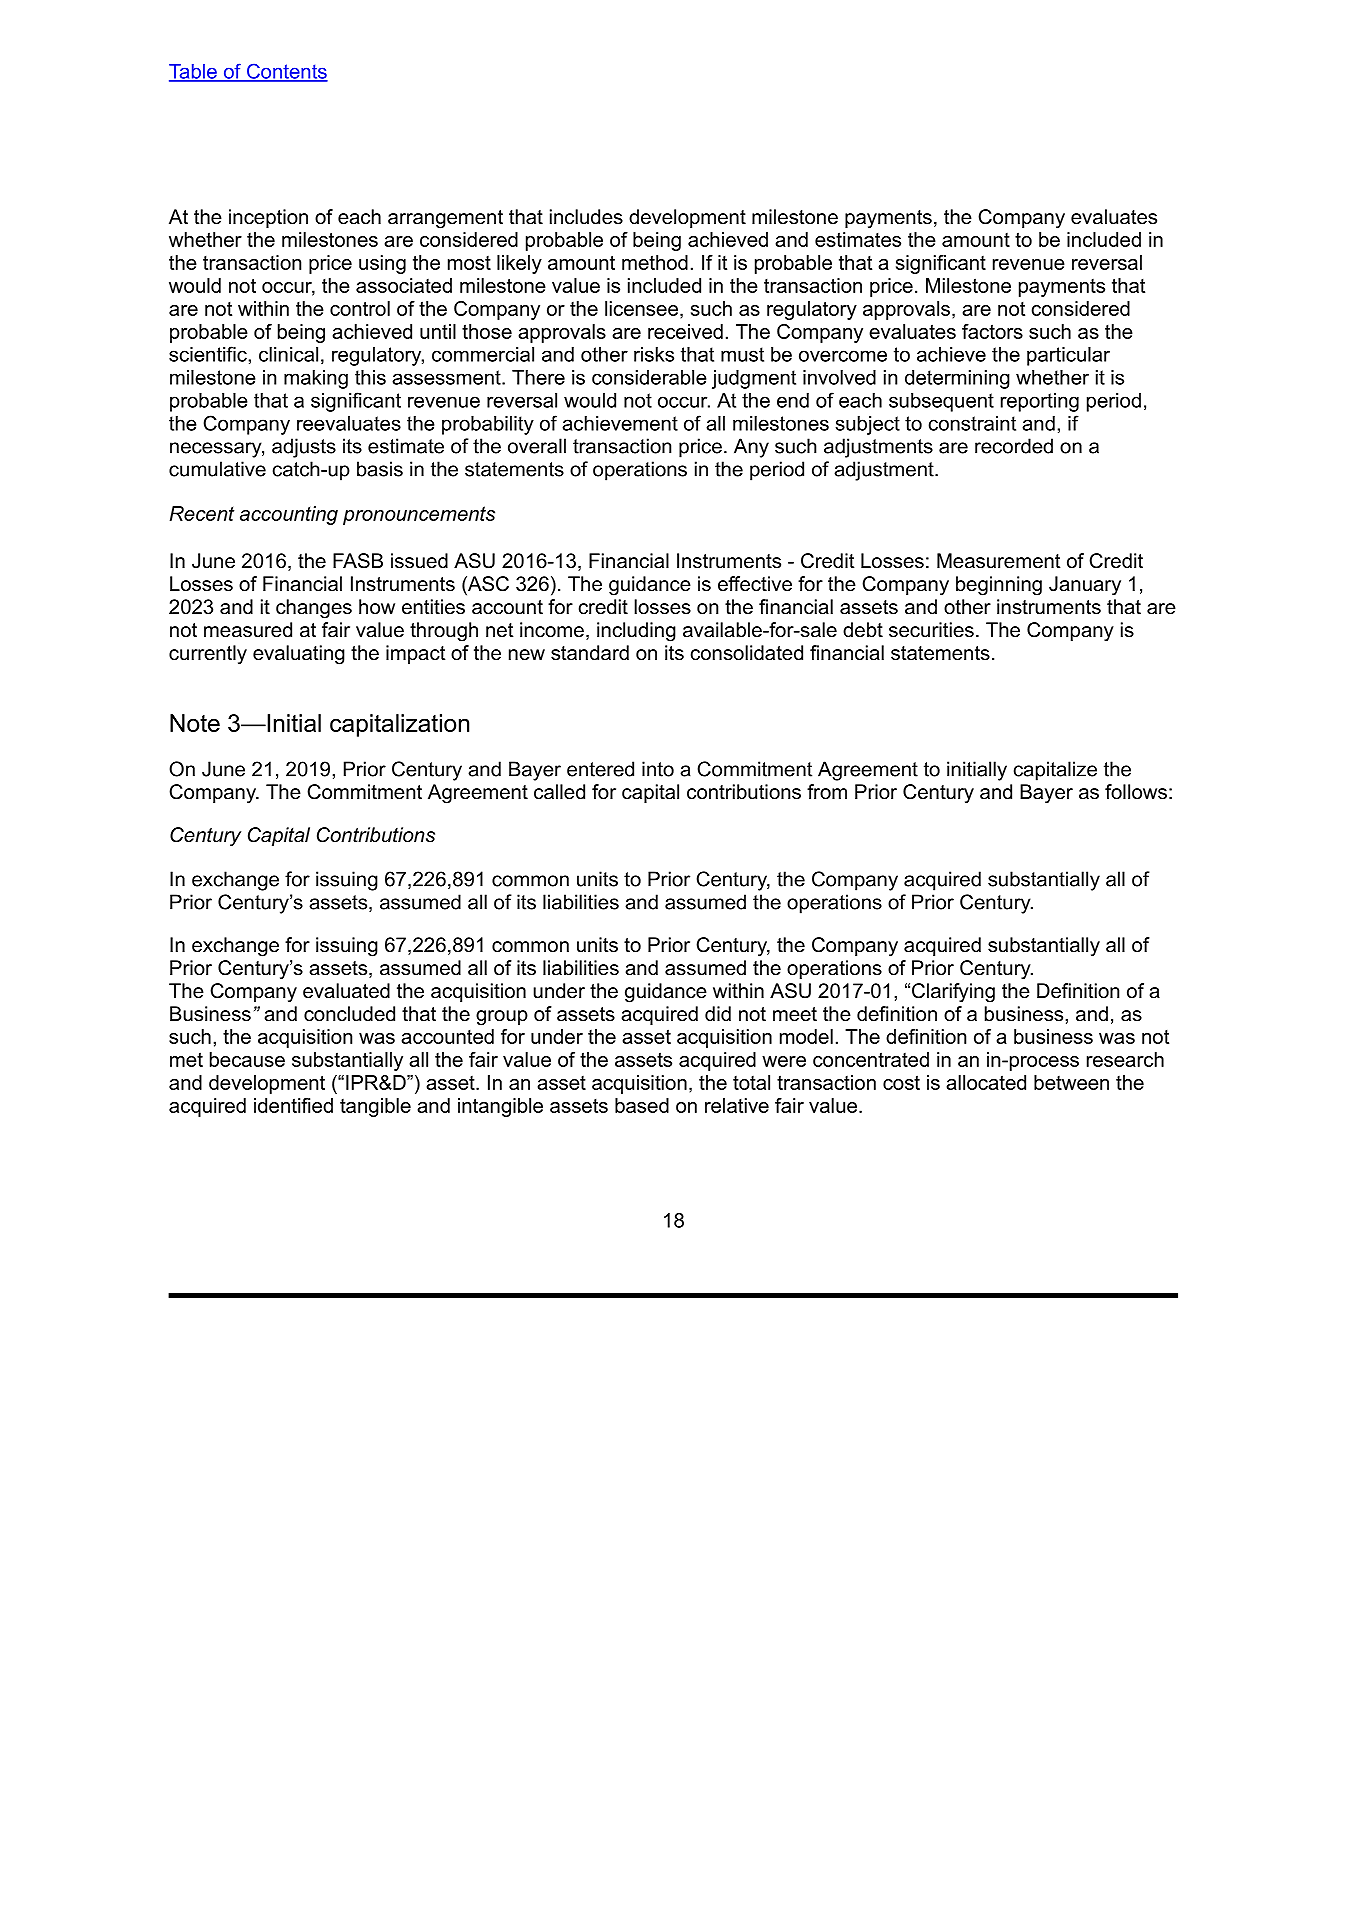  Describe the element at coordinates (992, 331) in the image. I see `factors` at that location.
